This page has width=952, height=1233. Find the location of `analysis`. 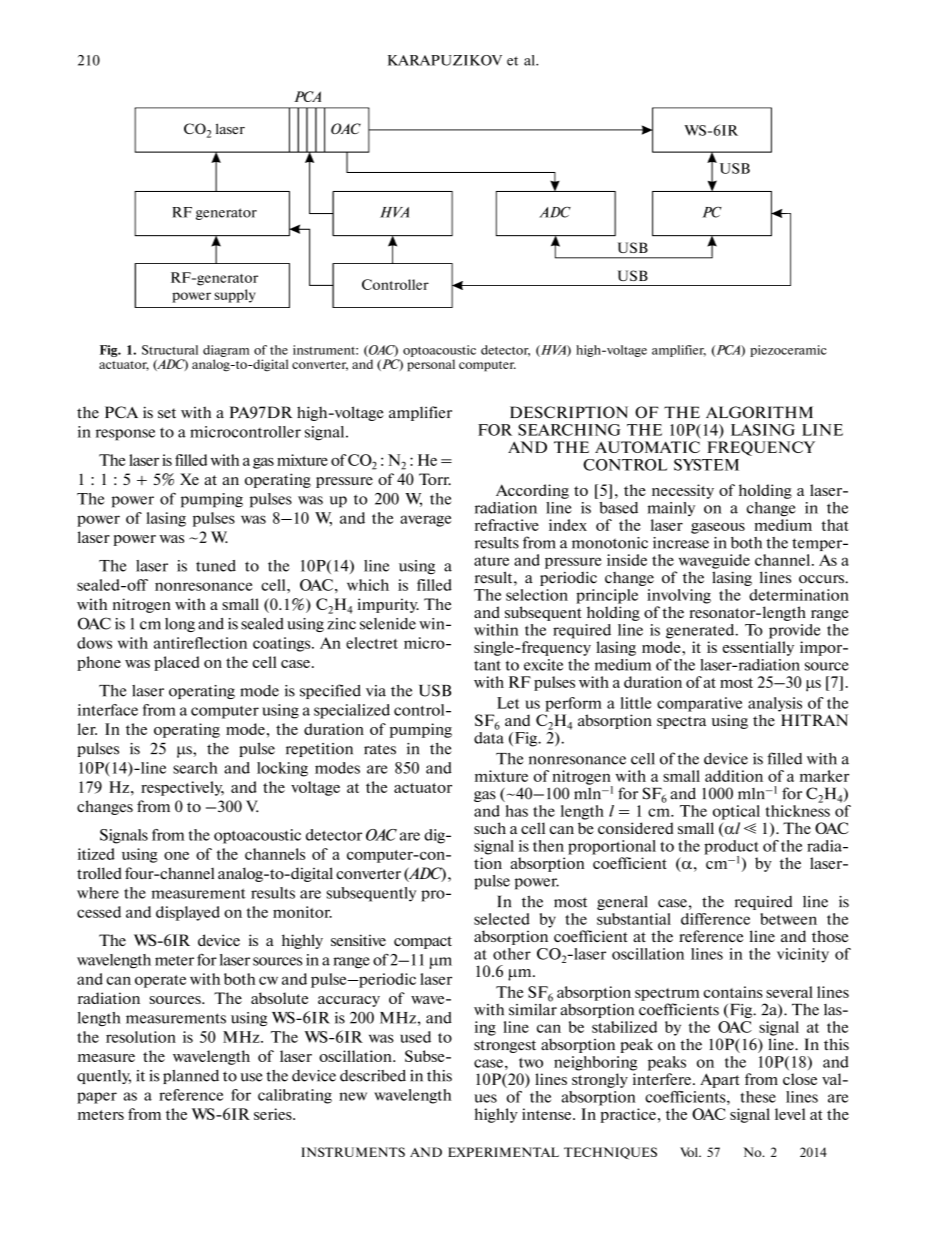

analysis is located at coordinates (775, 704).
